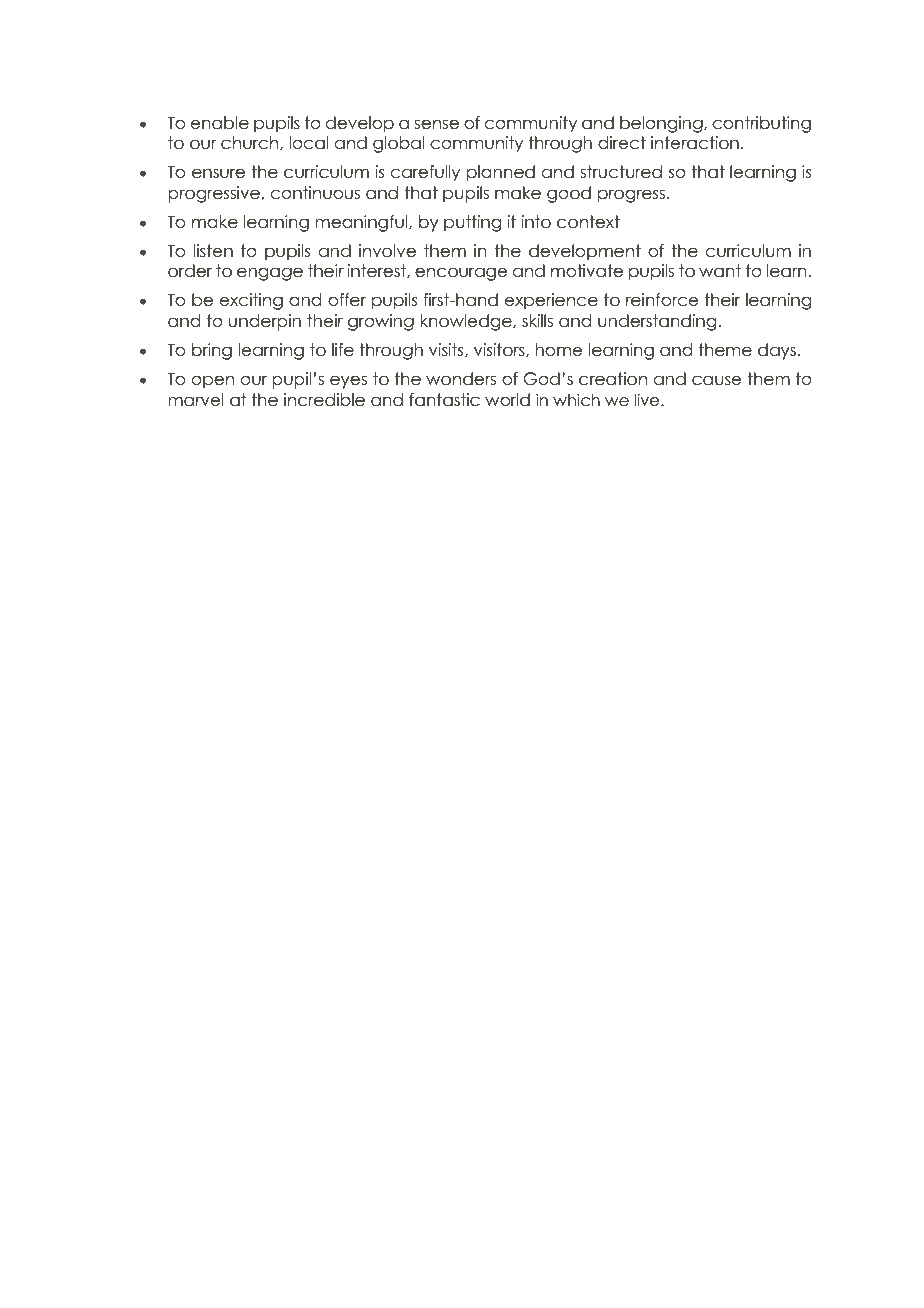  Describe the element at coordinates (720, 271) in the screenshot. I see `want` at that location.
